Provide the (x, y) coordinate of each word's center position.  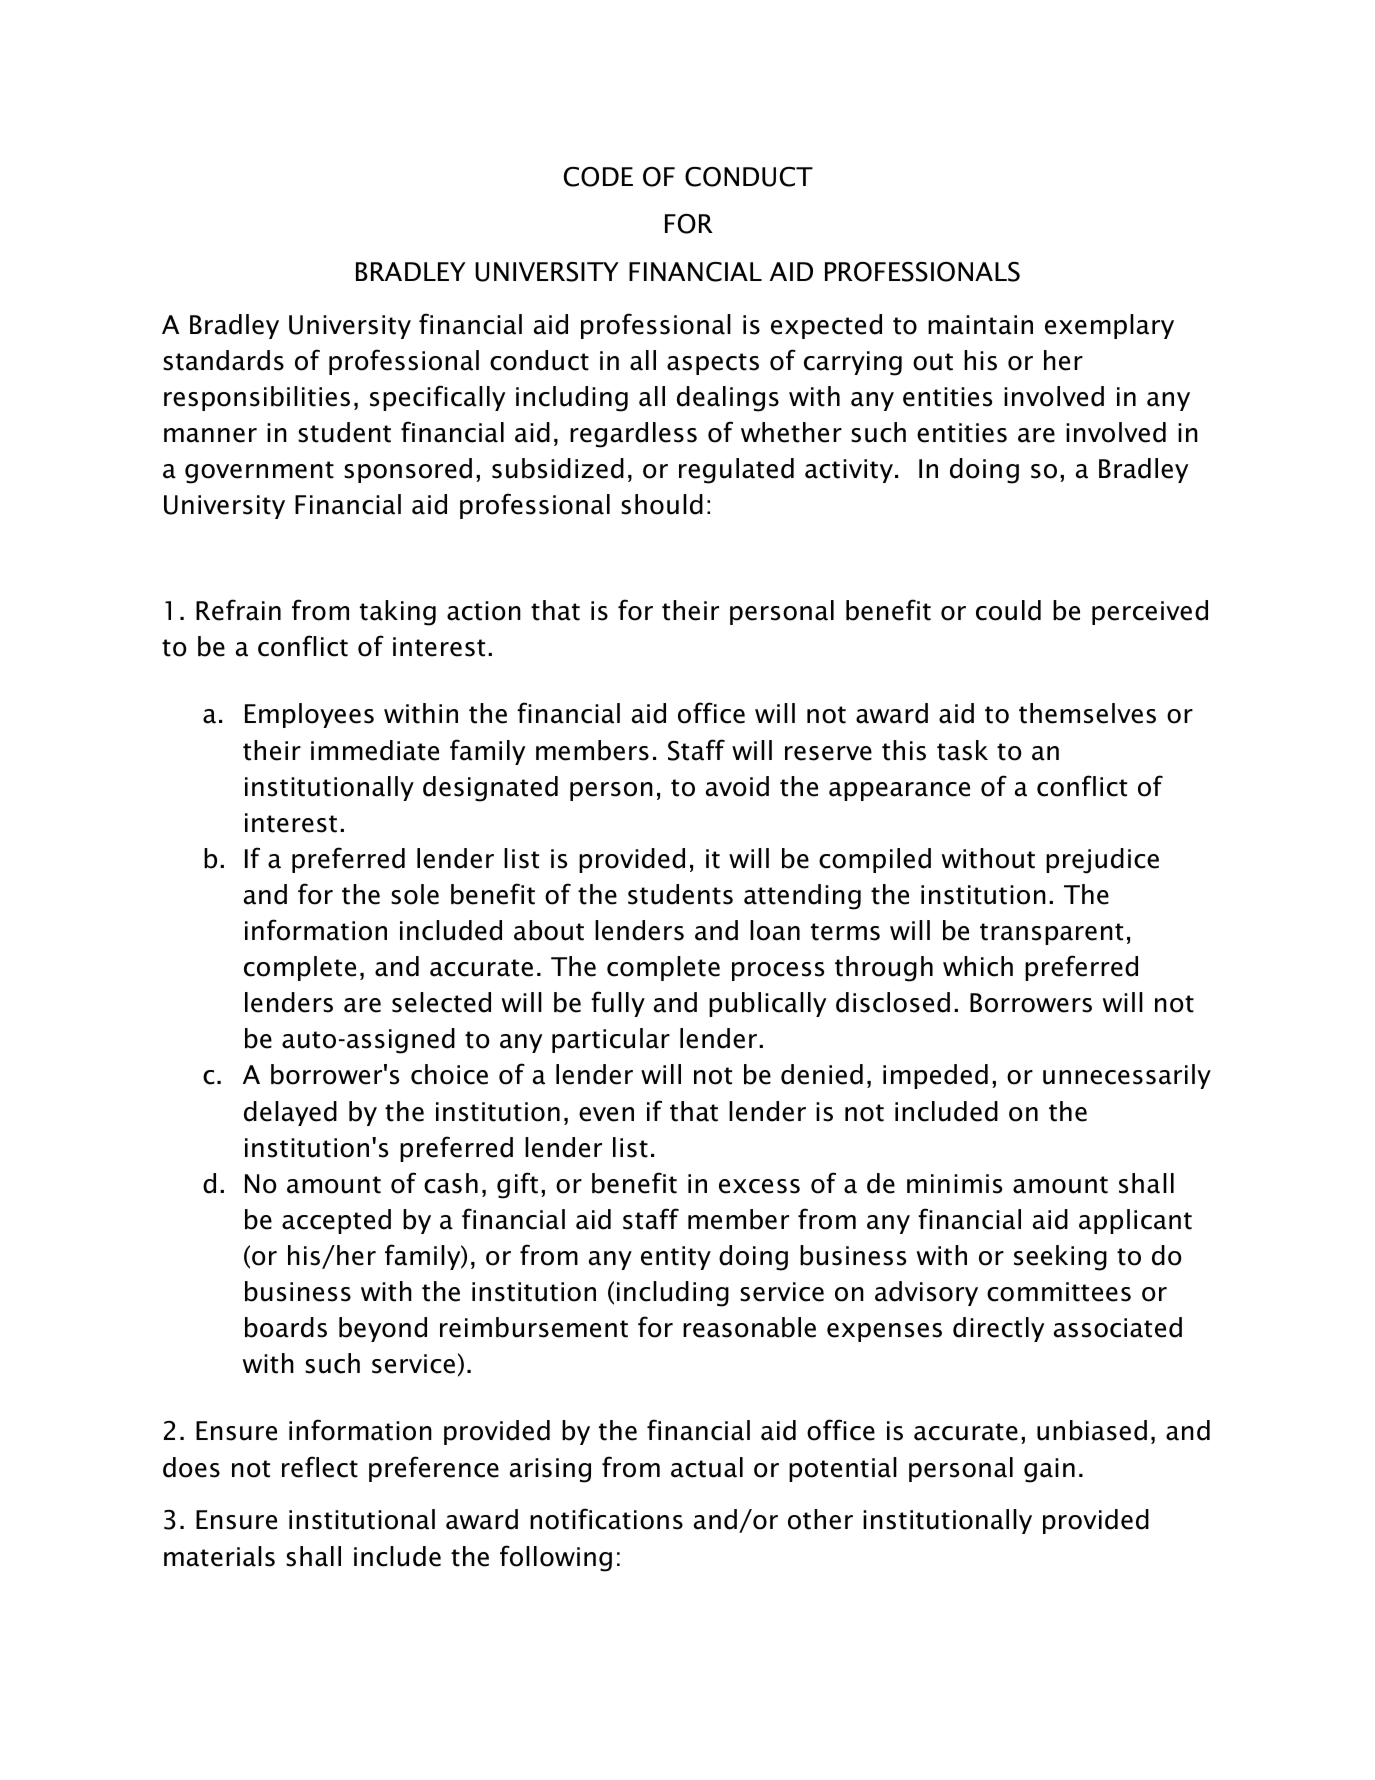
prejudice (1102, 861)
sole (415, 894)
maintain (980, 325)
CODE (598, 177)
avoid (737, 786)
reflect (320, 1467)
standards (223, 360)
